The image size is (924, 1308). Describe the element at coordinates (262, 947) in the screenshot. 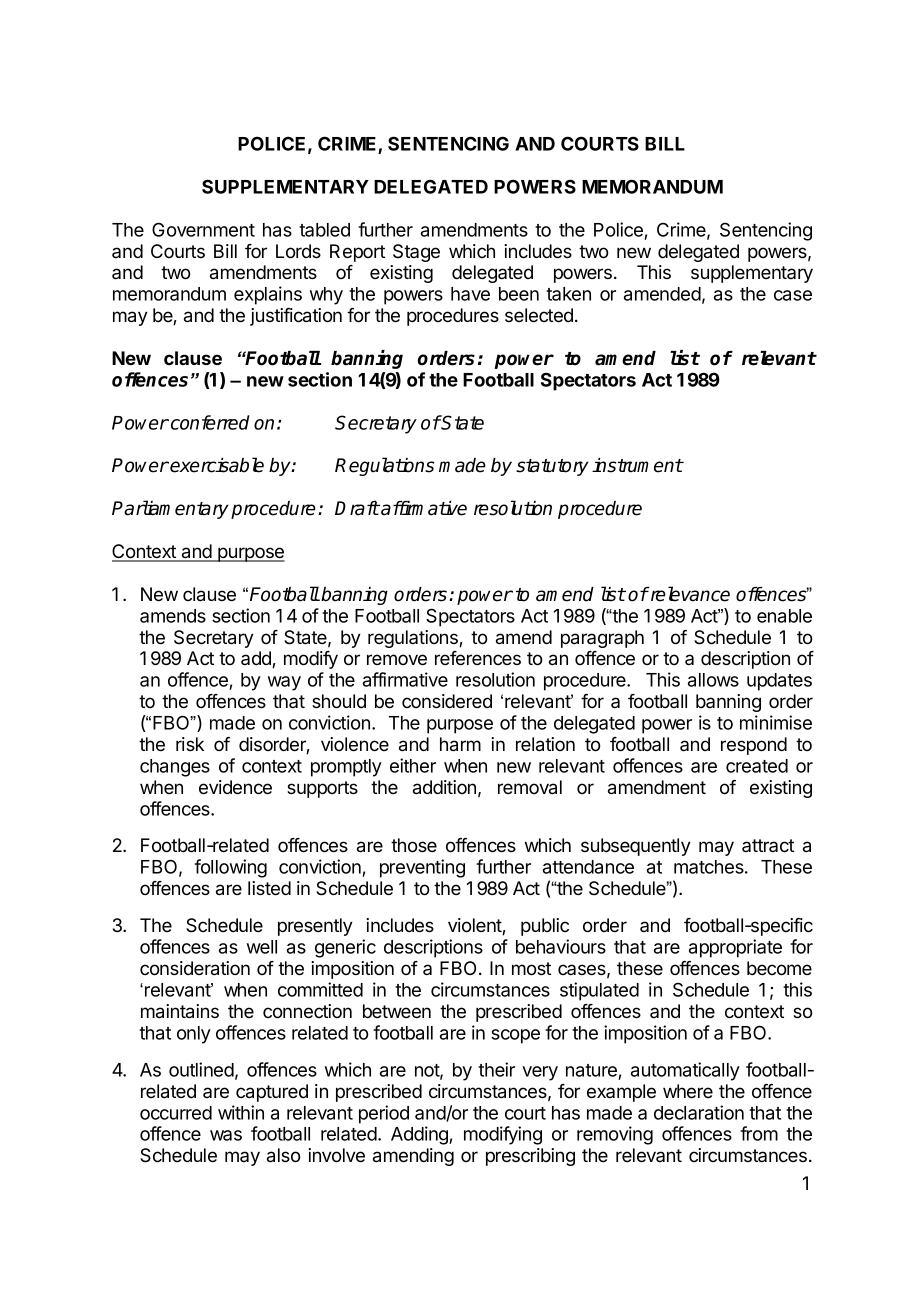

I see `well` at that location.
